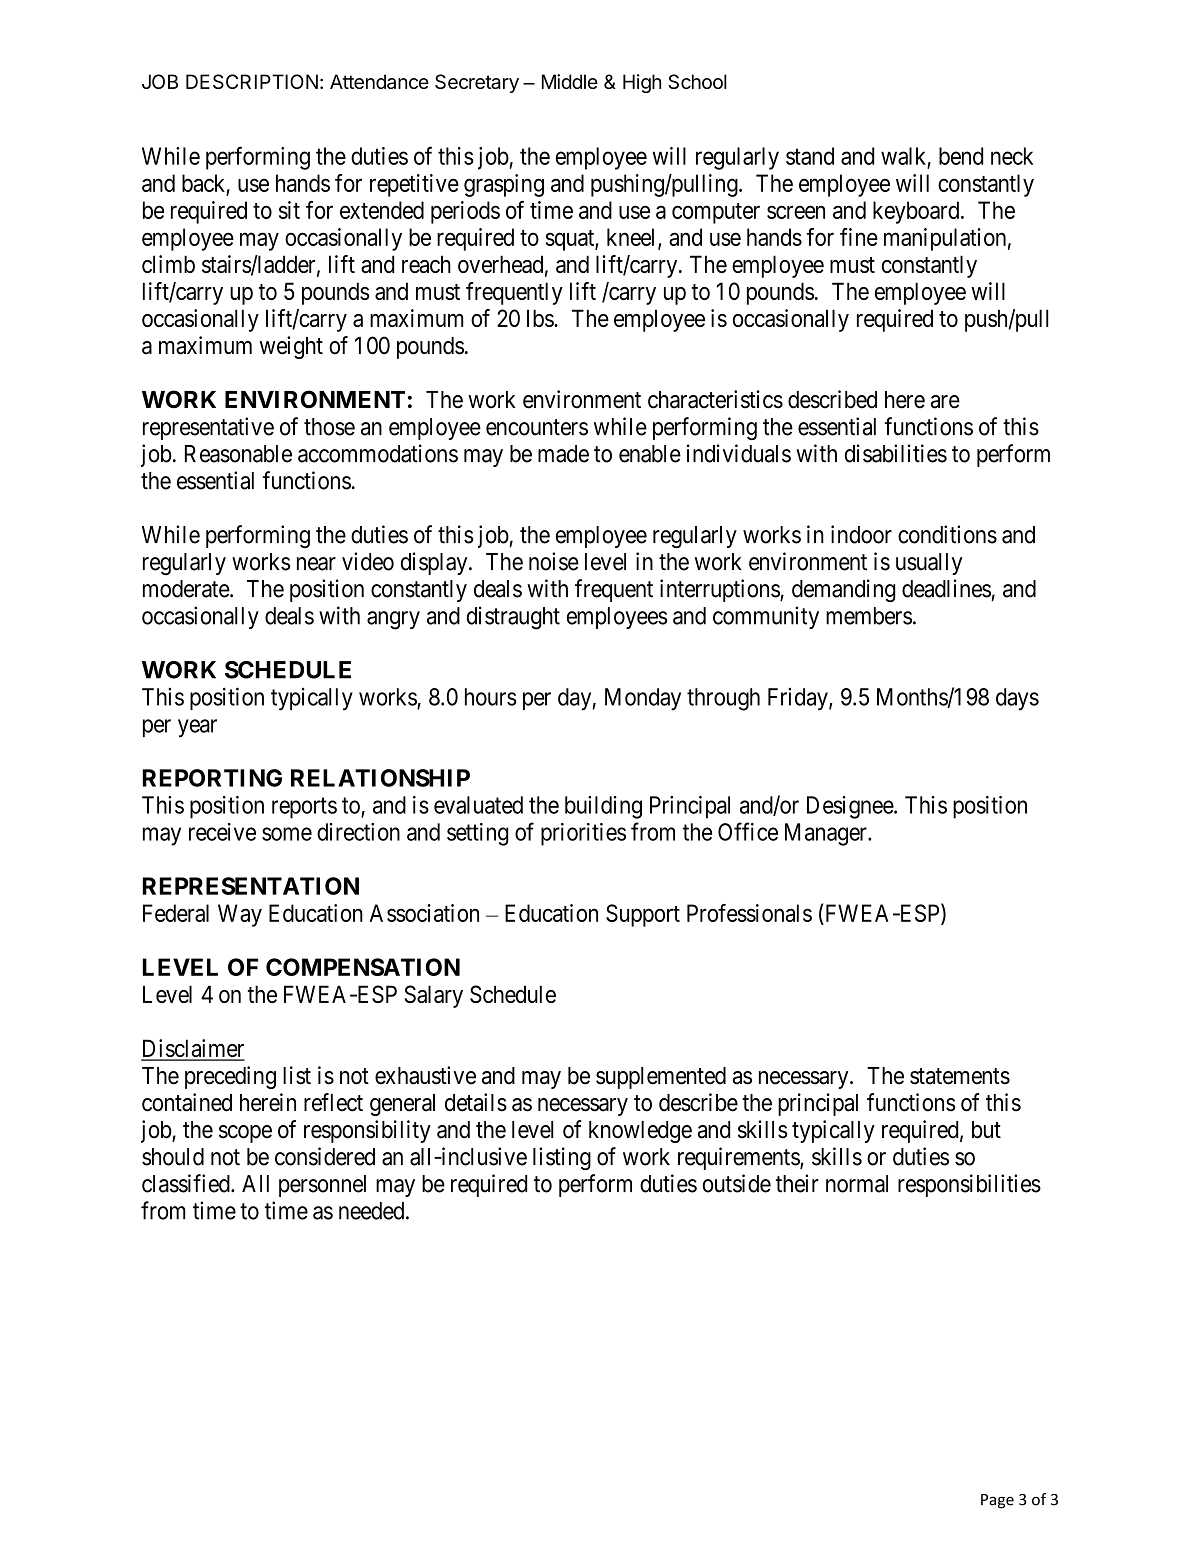 The height and width of the screenshot is (1552, 1200). I want to click on building, so click(603, 807).
